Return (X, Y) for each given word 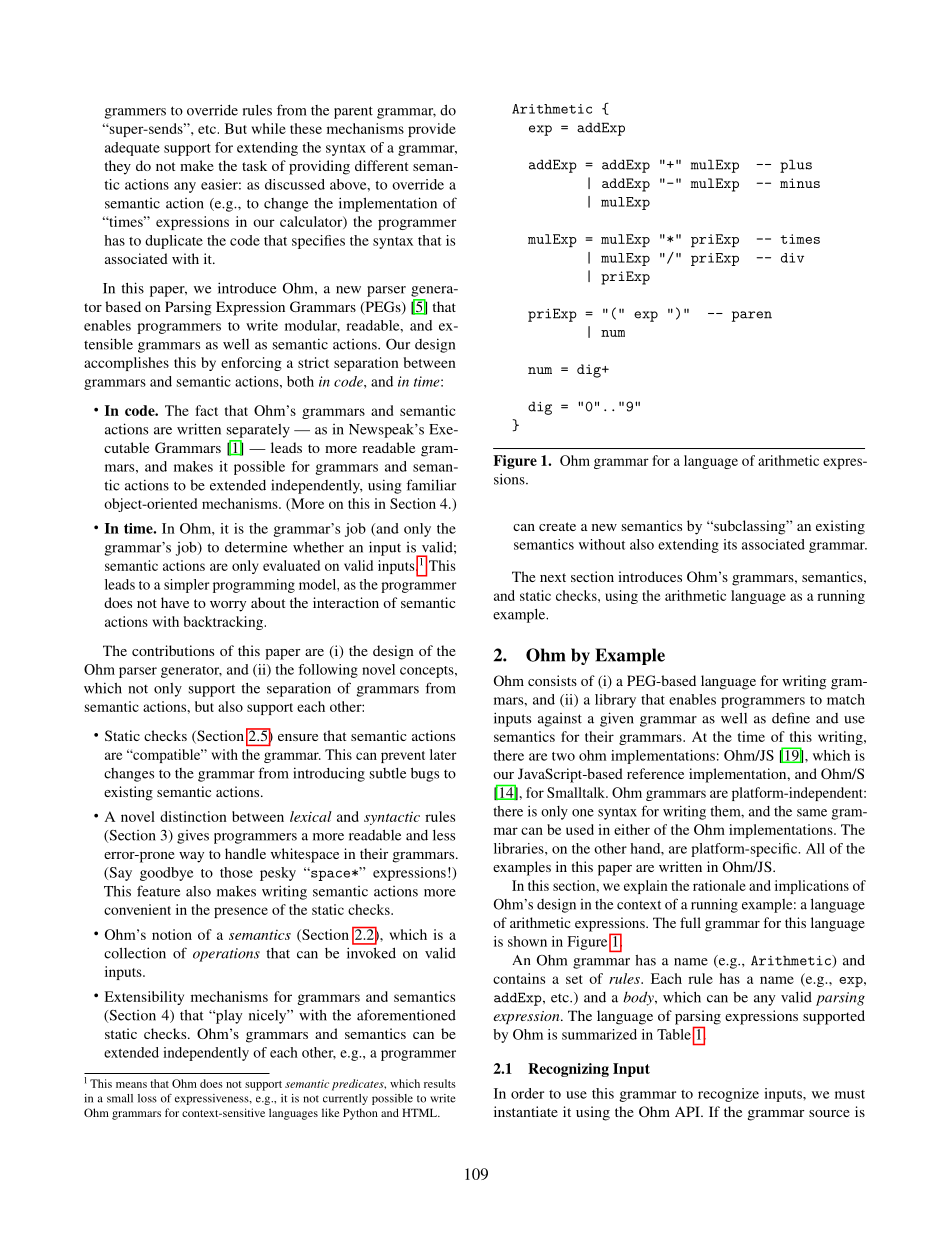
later (443, 754)
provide (432, 130)
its (730, 544)
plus (796, 166)
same (812, 813)
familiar (431, 485)
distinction (193, 816)
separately (258, 431)
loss (147, 1098)
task (254, 165)
